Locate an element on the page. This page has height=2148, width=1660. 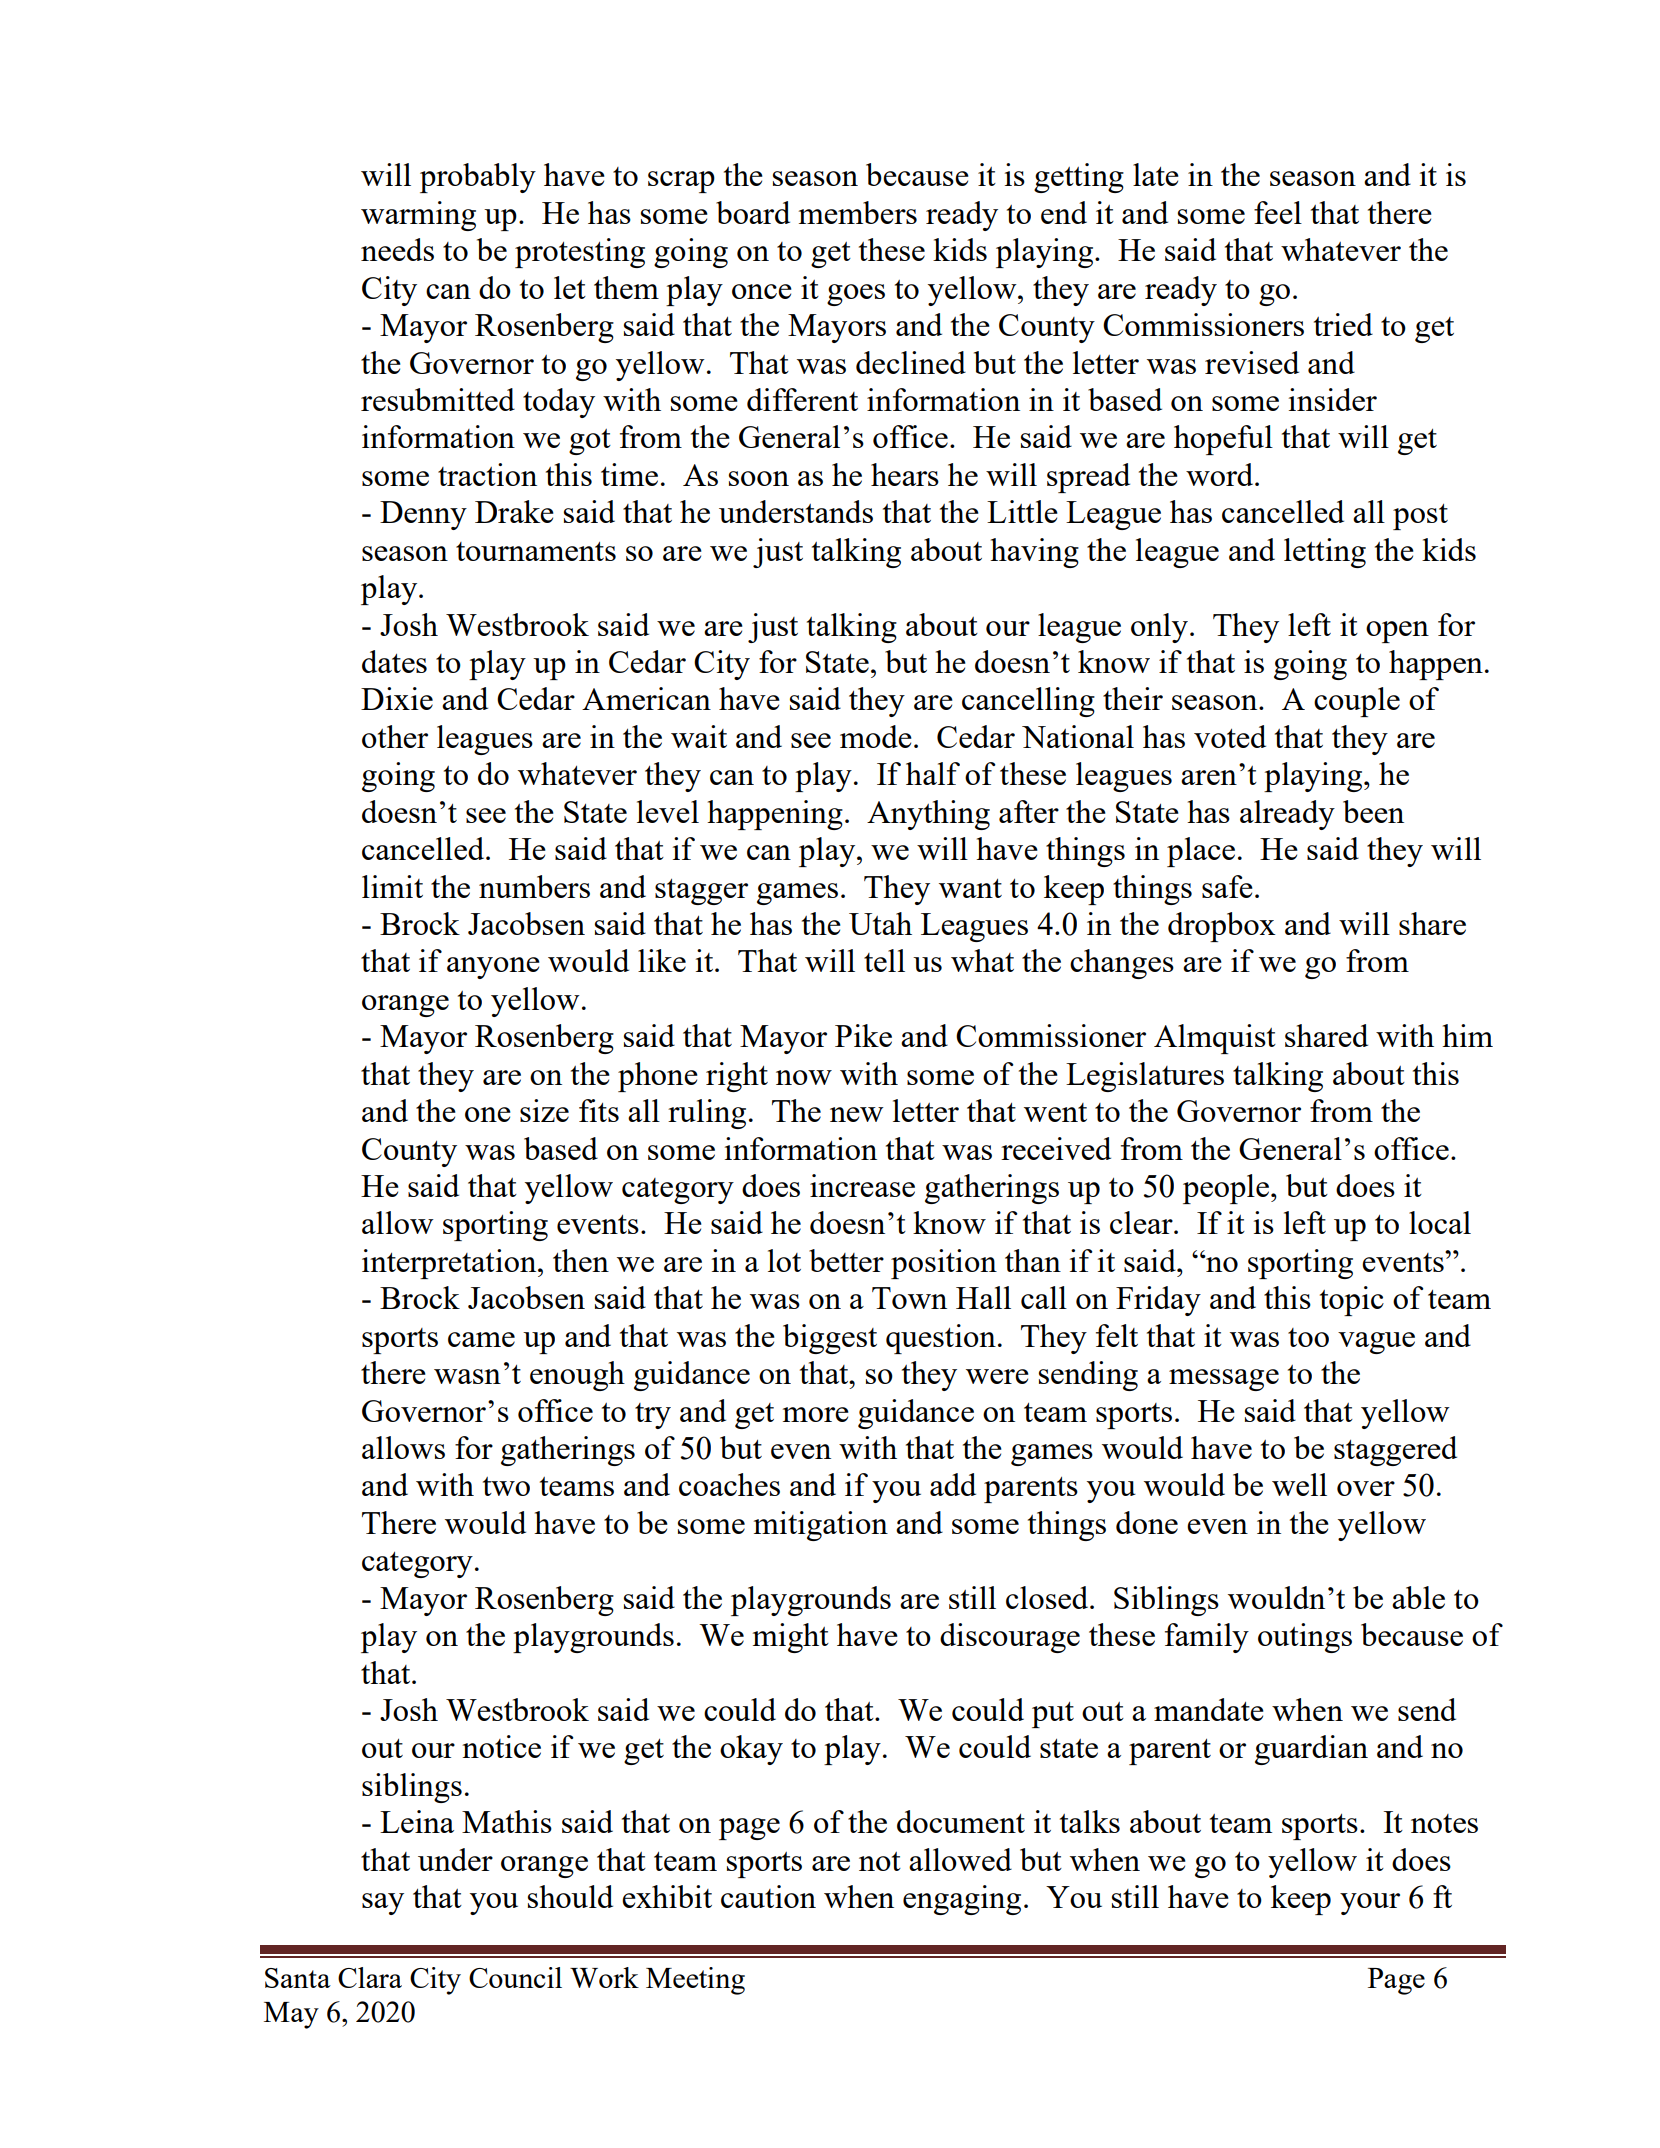
too is located at coordinates (1308, 1337).
